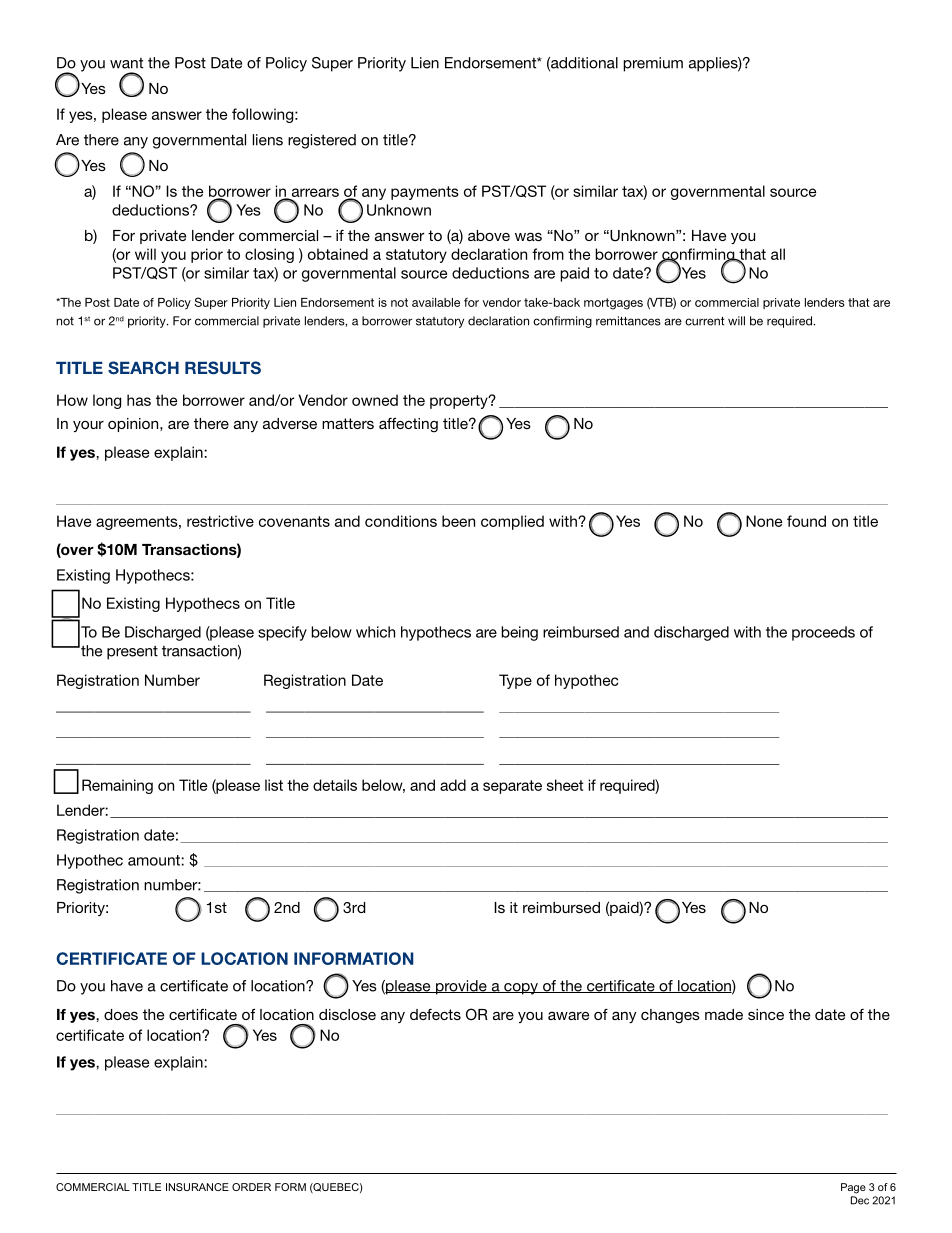 Image resolution: width=952 pixels, height=1233 pixels. I want to click on available, so click(436, 302).
